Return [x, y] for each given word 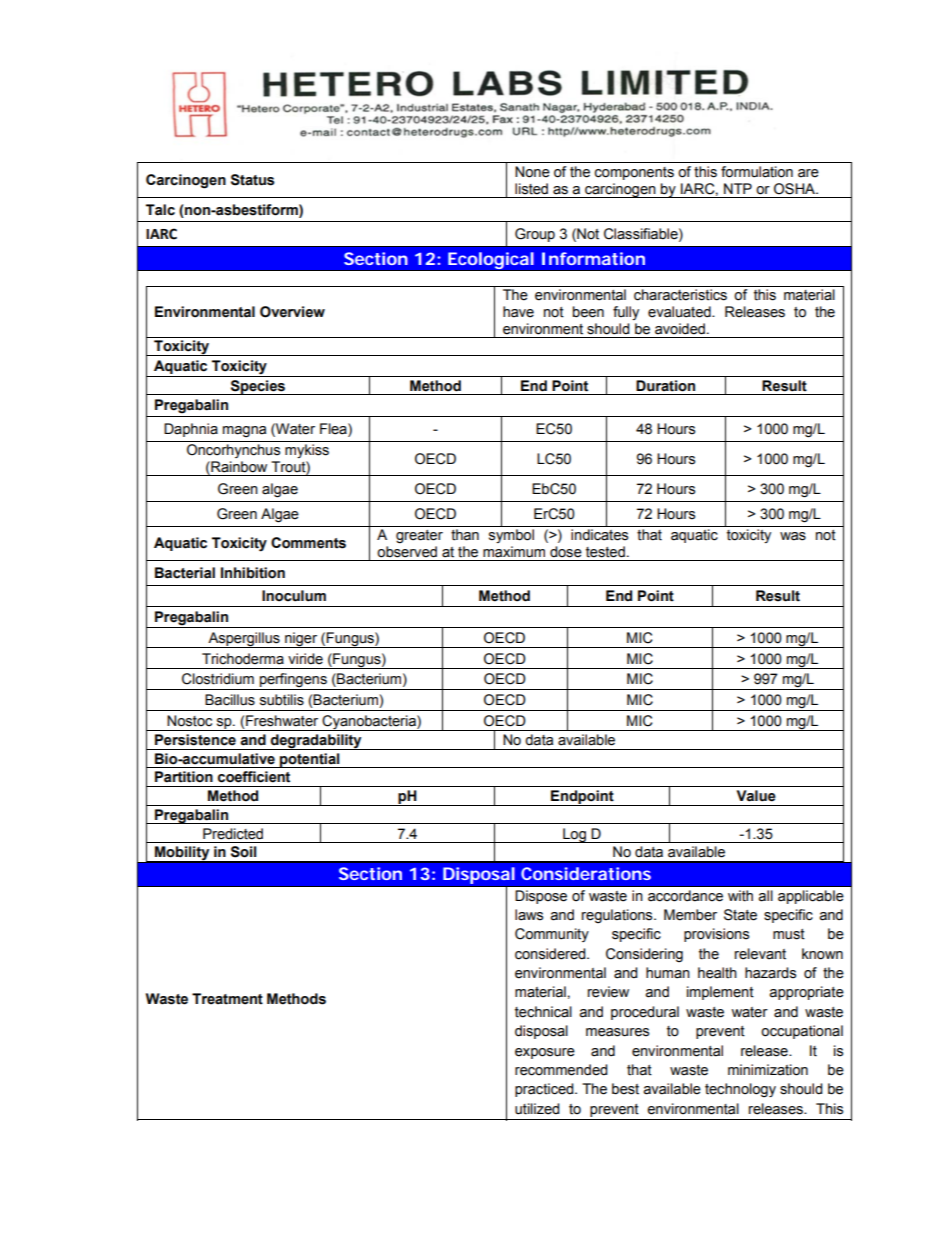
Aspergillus [244, 640]
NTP [738, 188]
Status [253, 180]
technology [740, 1090]
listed [531, 189]
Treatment [227, 999]
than [465, 535]
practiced [545, 1090]
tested [605, 552]
